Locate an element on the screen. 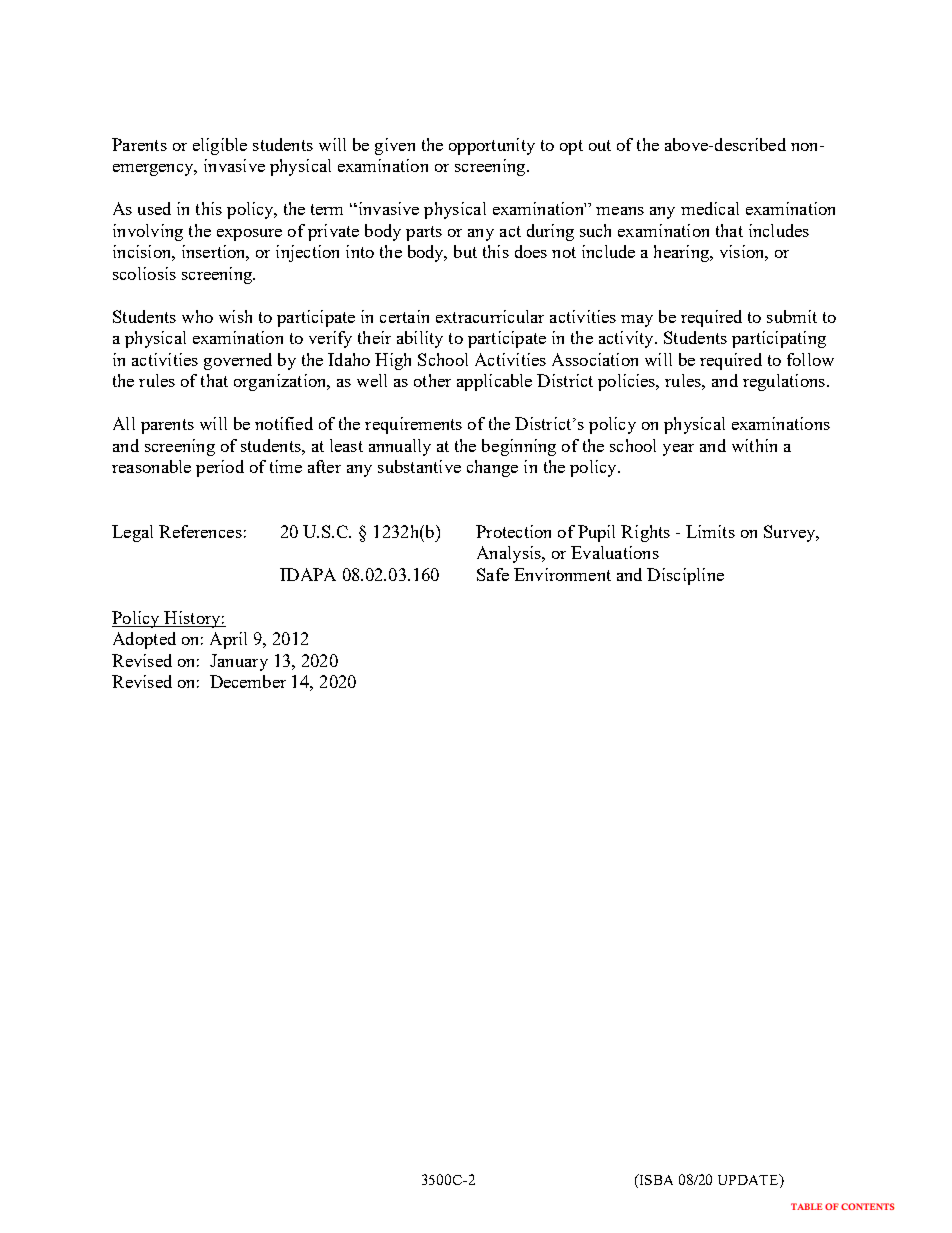 This screenshot has height=1233, width=952. References is located at coordinates (200, 531).
